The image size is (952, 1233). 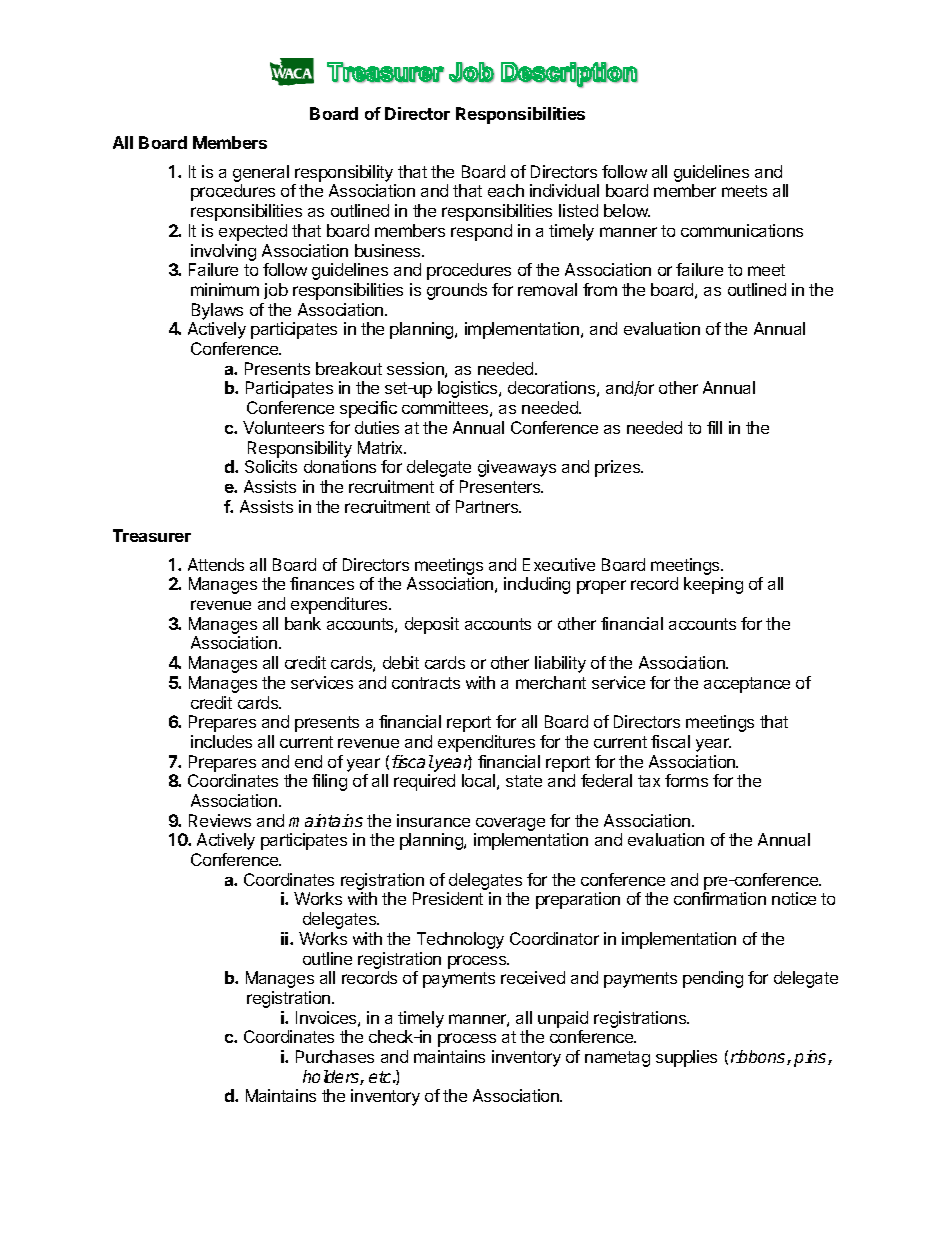 I want to click on fill, so click(x=714, y=427).
